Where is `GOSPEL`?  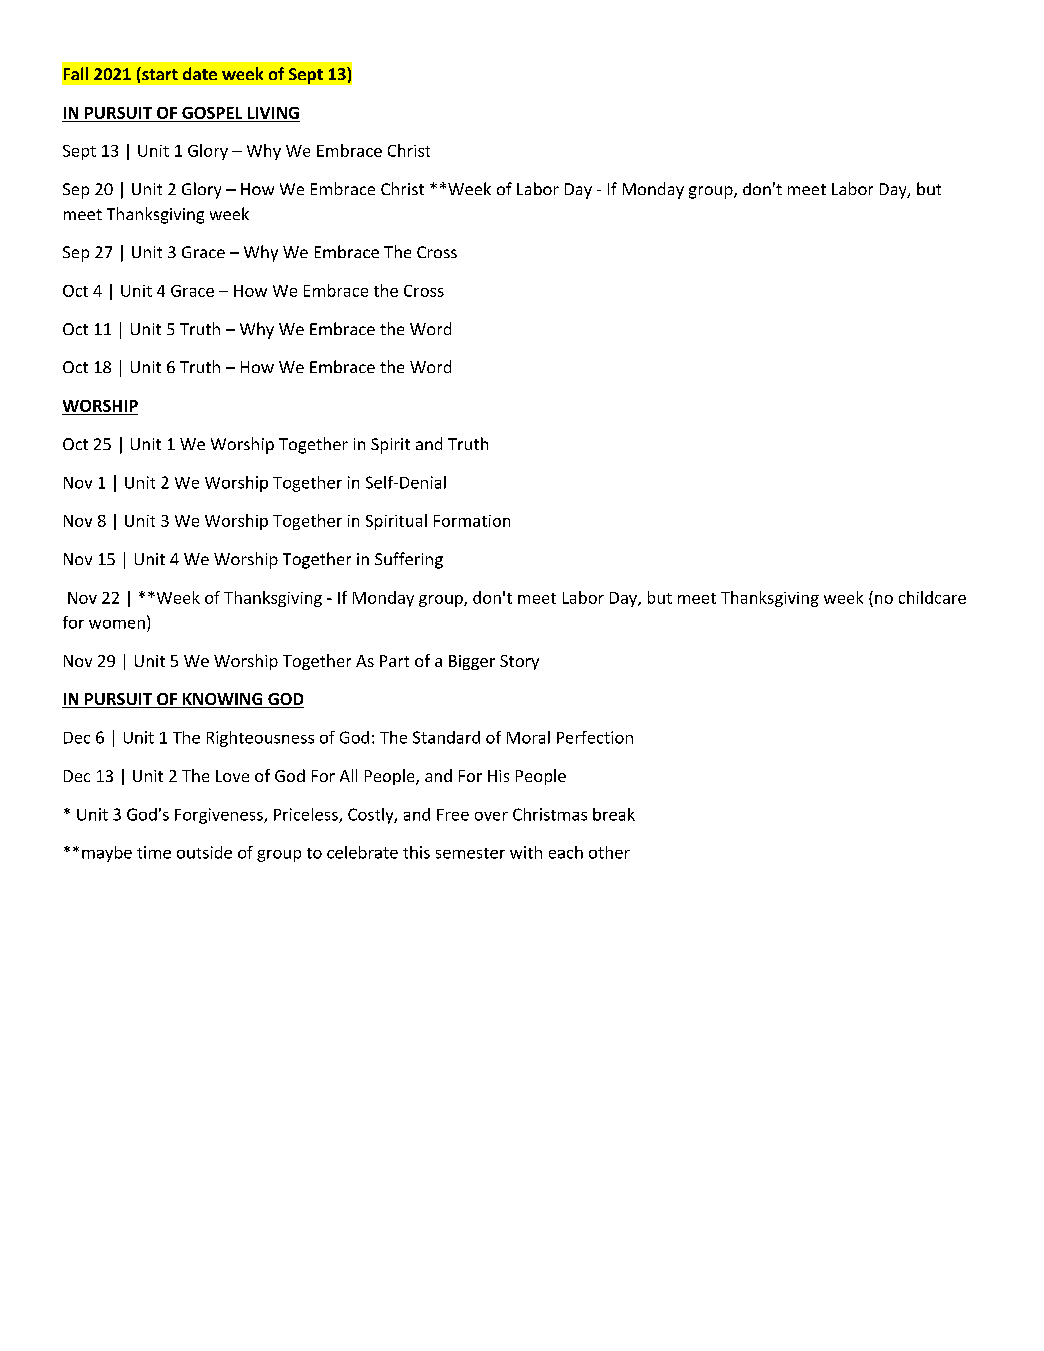
GOSPEL is located at coordinates (212, 113).
